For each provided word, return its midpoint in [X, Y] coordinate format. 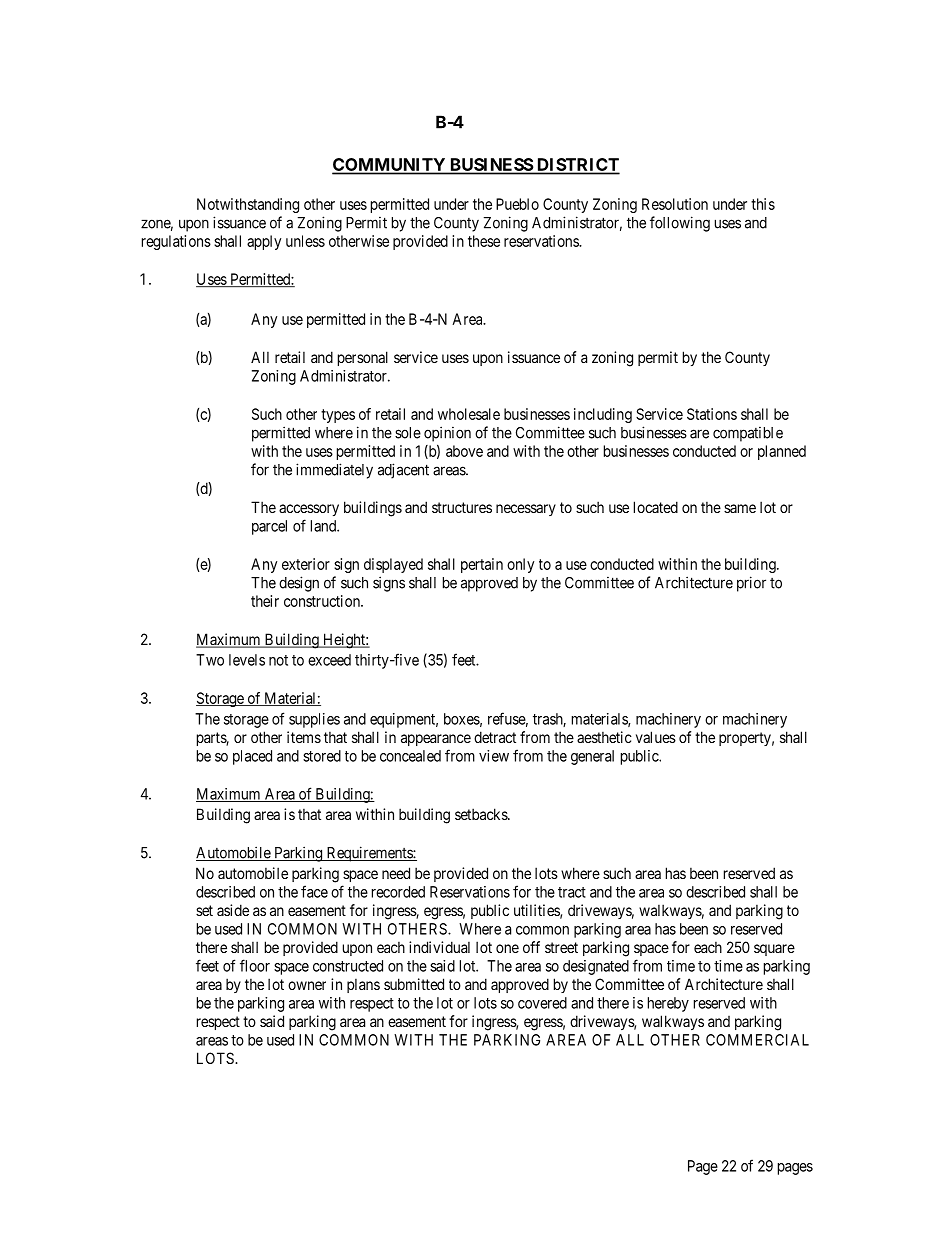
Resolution [675, 204]
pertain [482, 565]
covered [542, 1003]
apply [264, 242]
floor [255, 965]
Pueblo [517, 204]
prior [751, 584]
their [265, 601]
